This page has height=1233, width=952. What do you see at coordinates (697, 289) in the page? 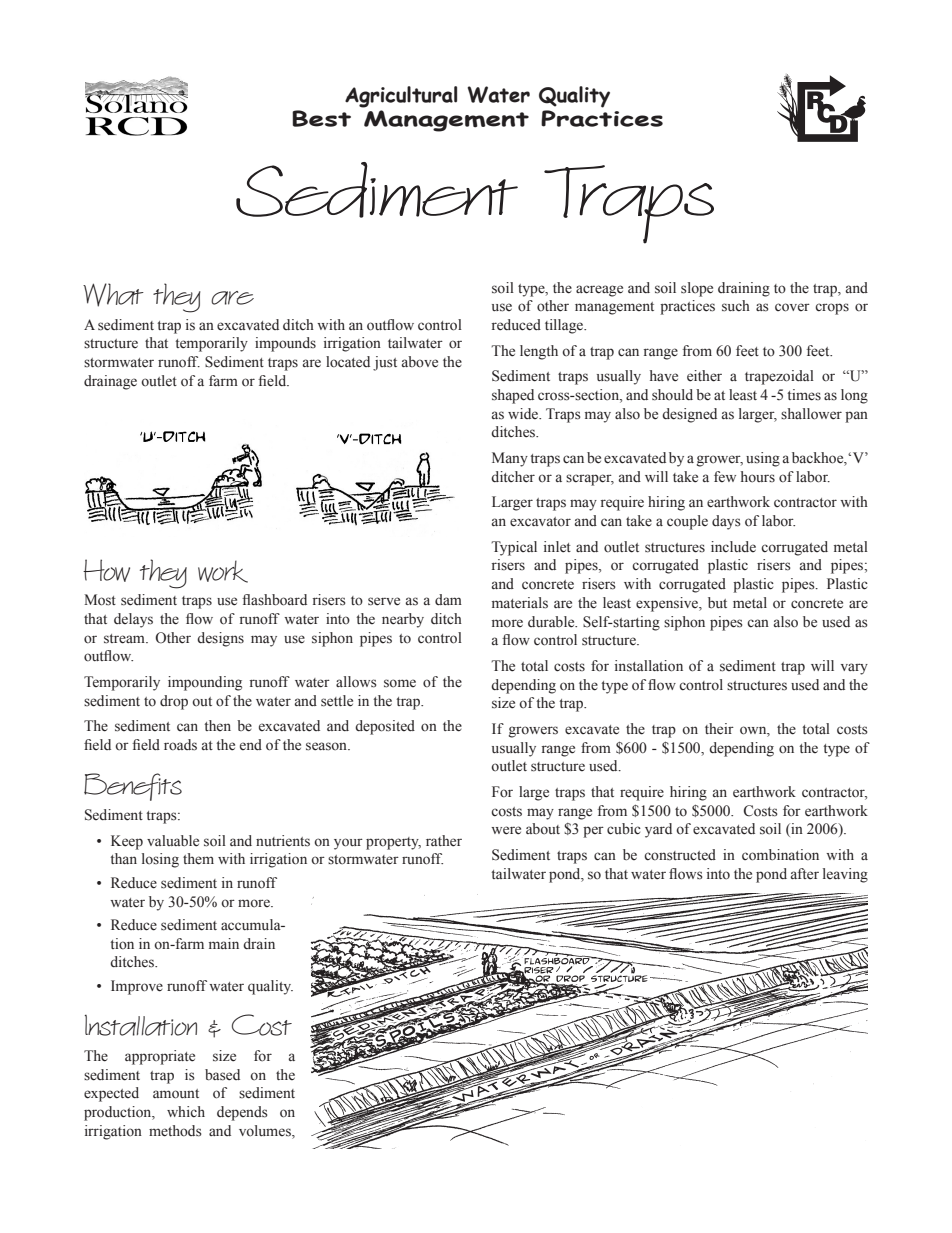
I see `slope` at bounding box center [697, 289].
